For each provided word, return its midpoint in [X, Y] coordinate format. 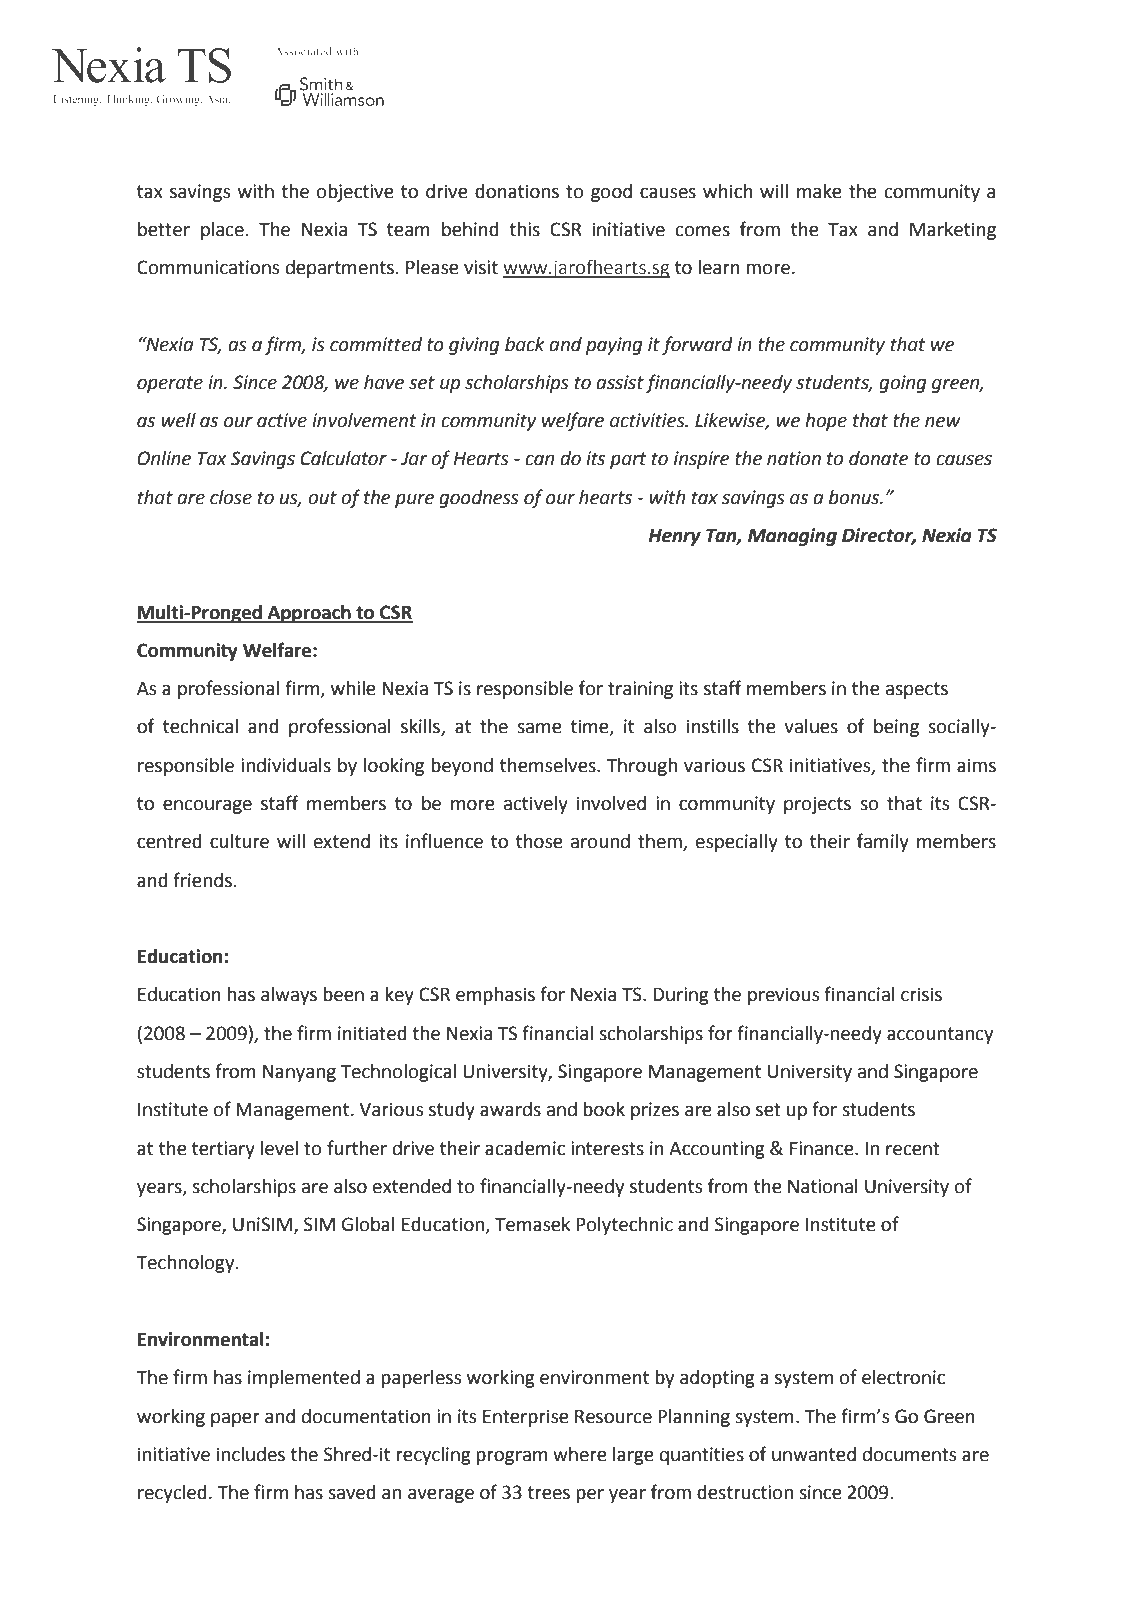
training [640, 690]
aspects [917, 690]
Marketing [953, 231]
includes [251, 1454]
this [524, 229]
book [604, 1109]
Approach [309, 614]
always [289, 996]
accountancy [940, 1035]
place [222, 231]
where [580, 1454]
